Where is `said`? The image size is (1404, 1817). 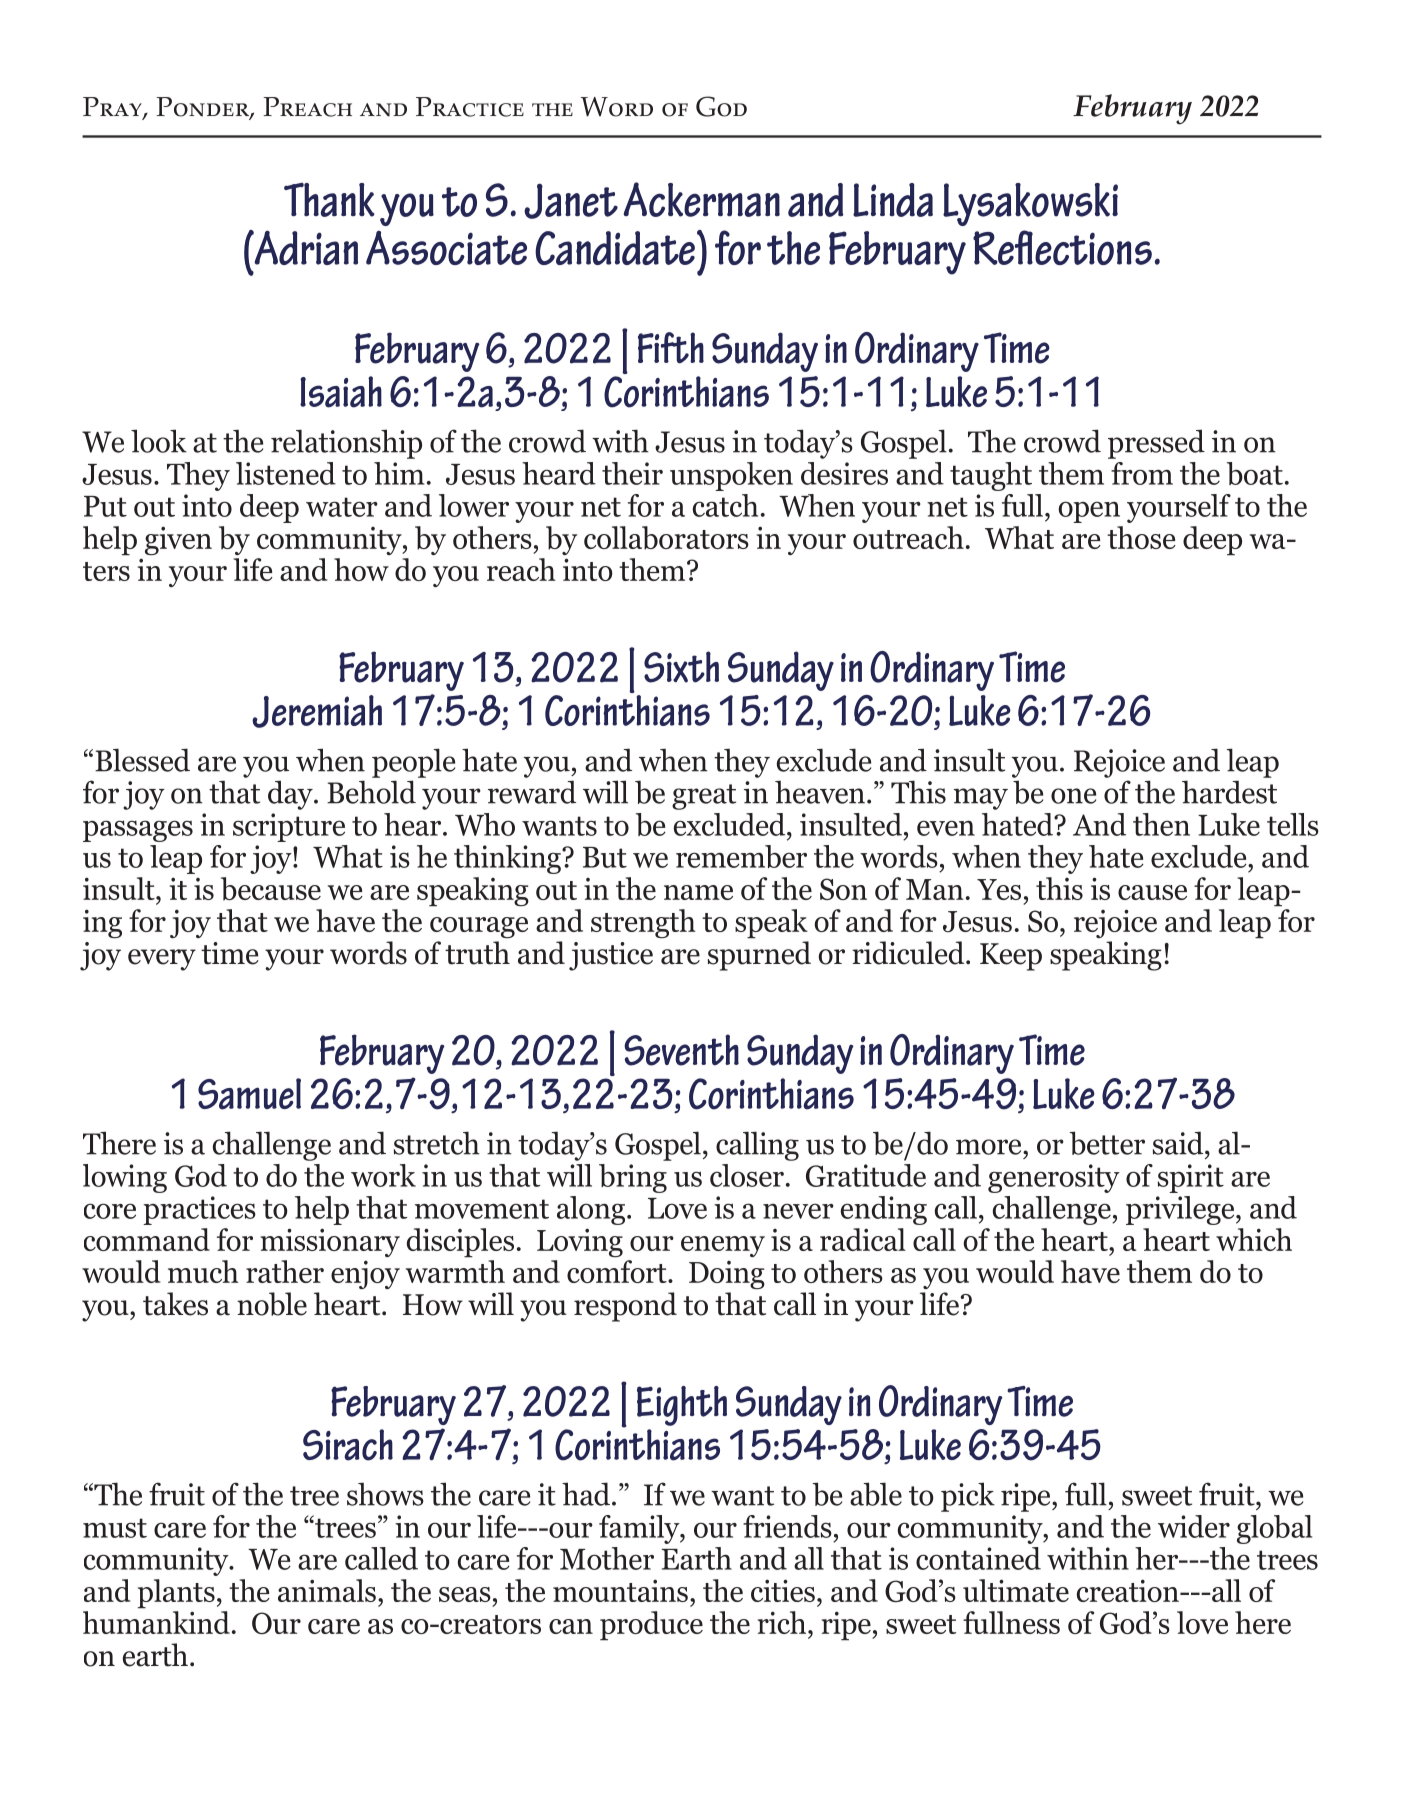
said is located at coordinates (1179, 1143).
